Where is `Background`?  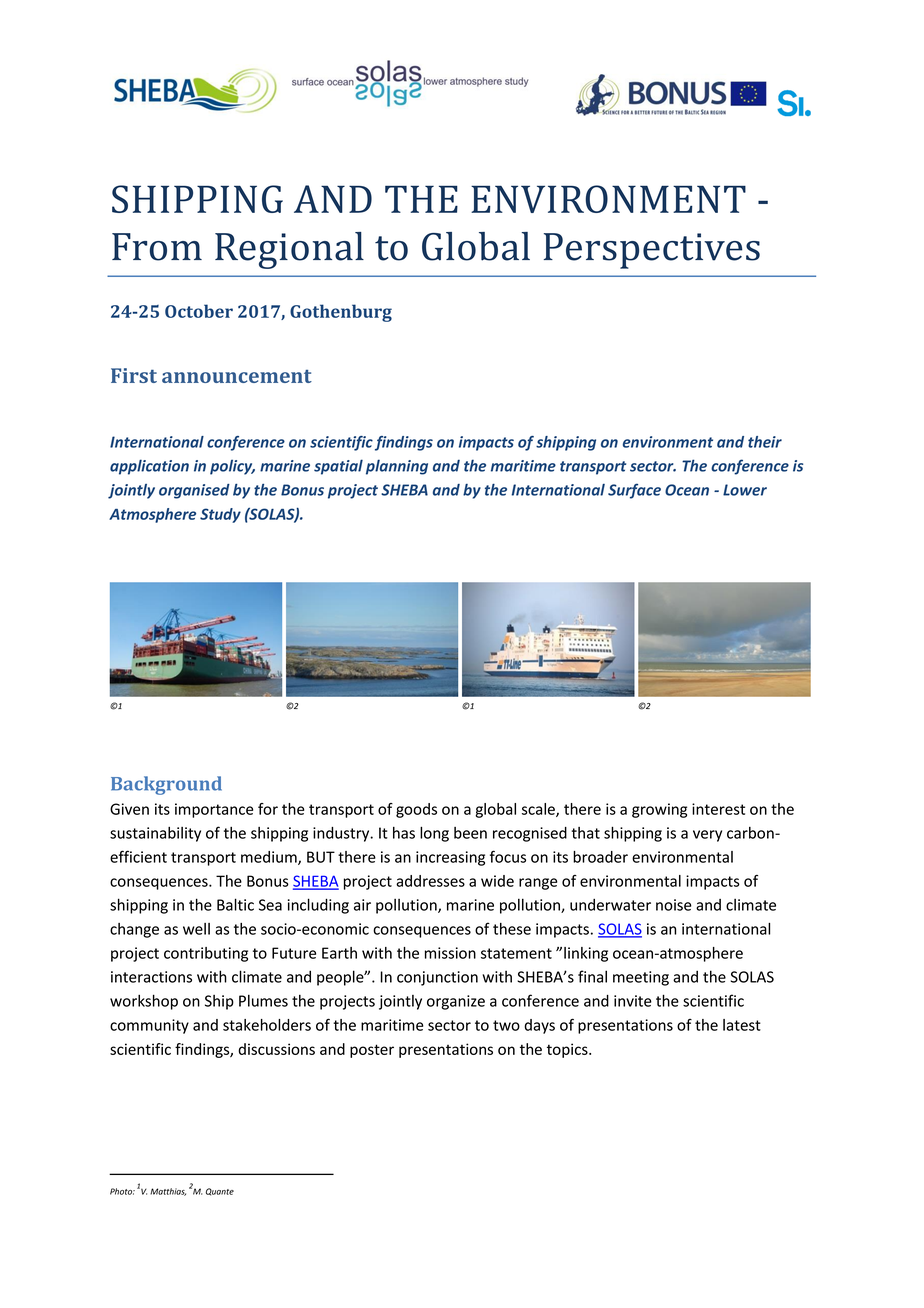 Background is located at coordinates (166, 785).
